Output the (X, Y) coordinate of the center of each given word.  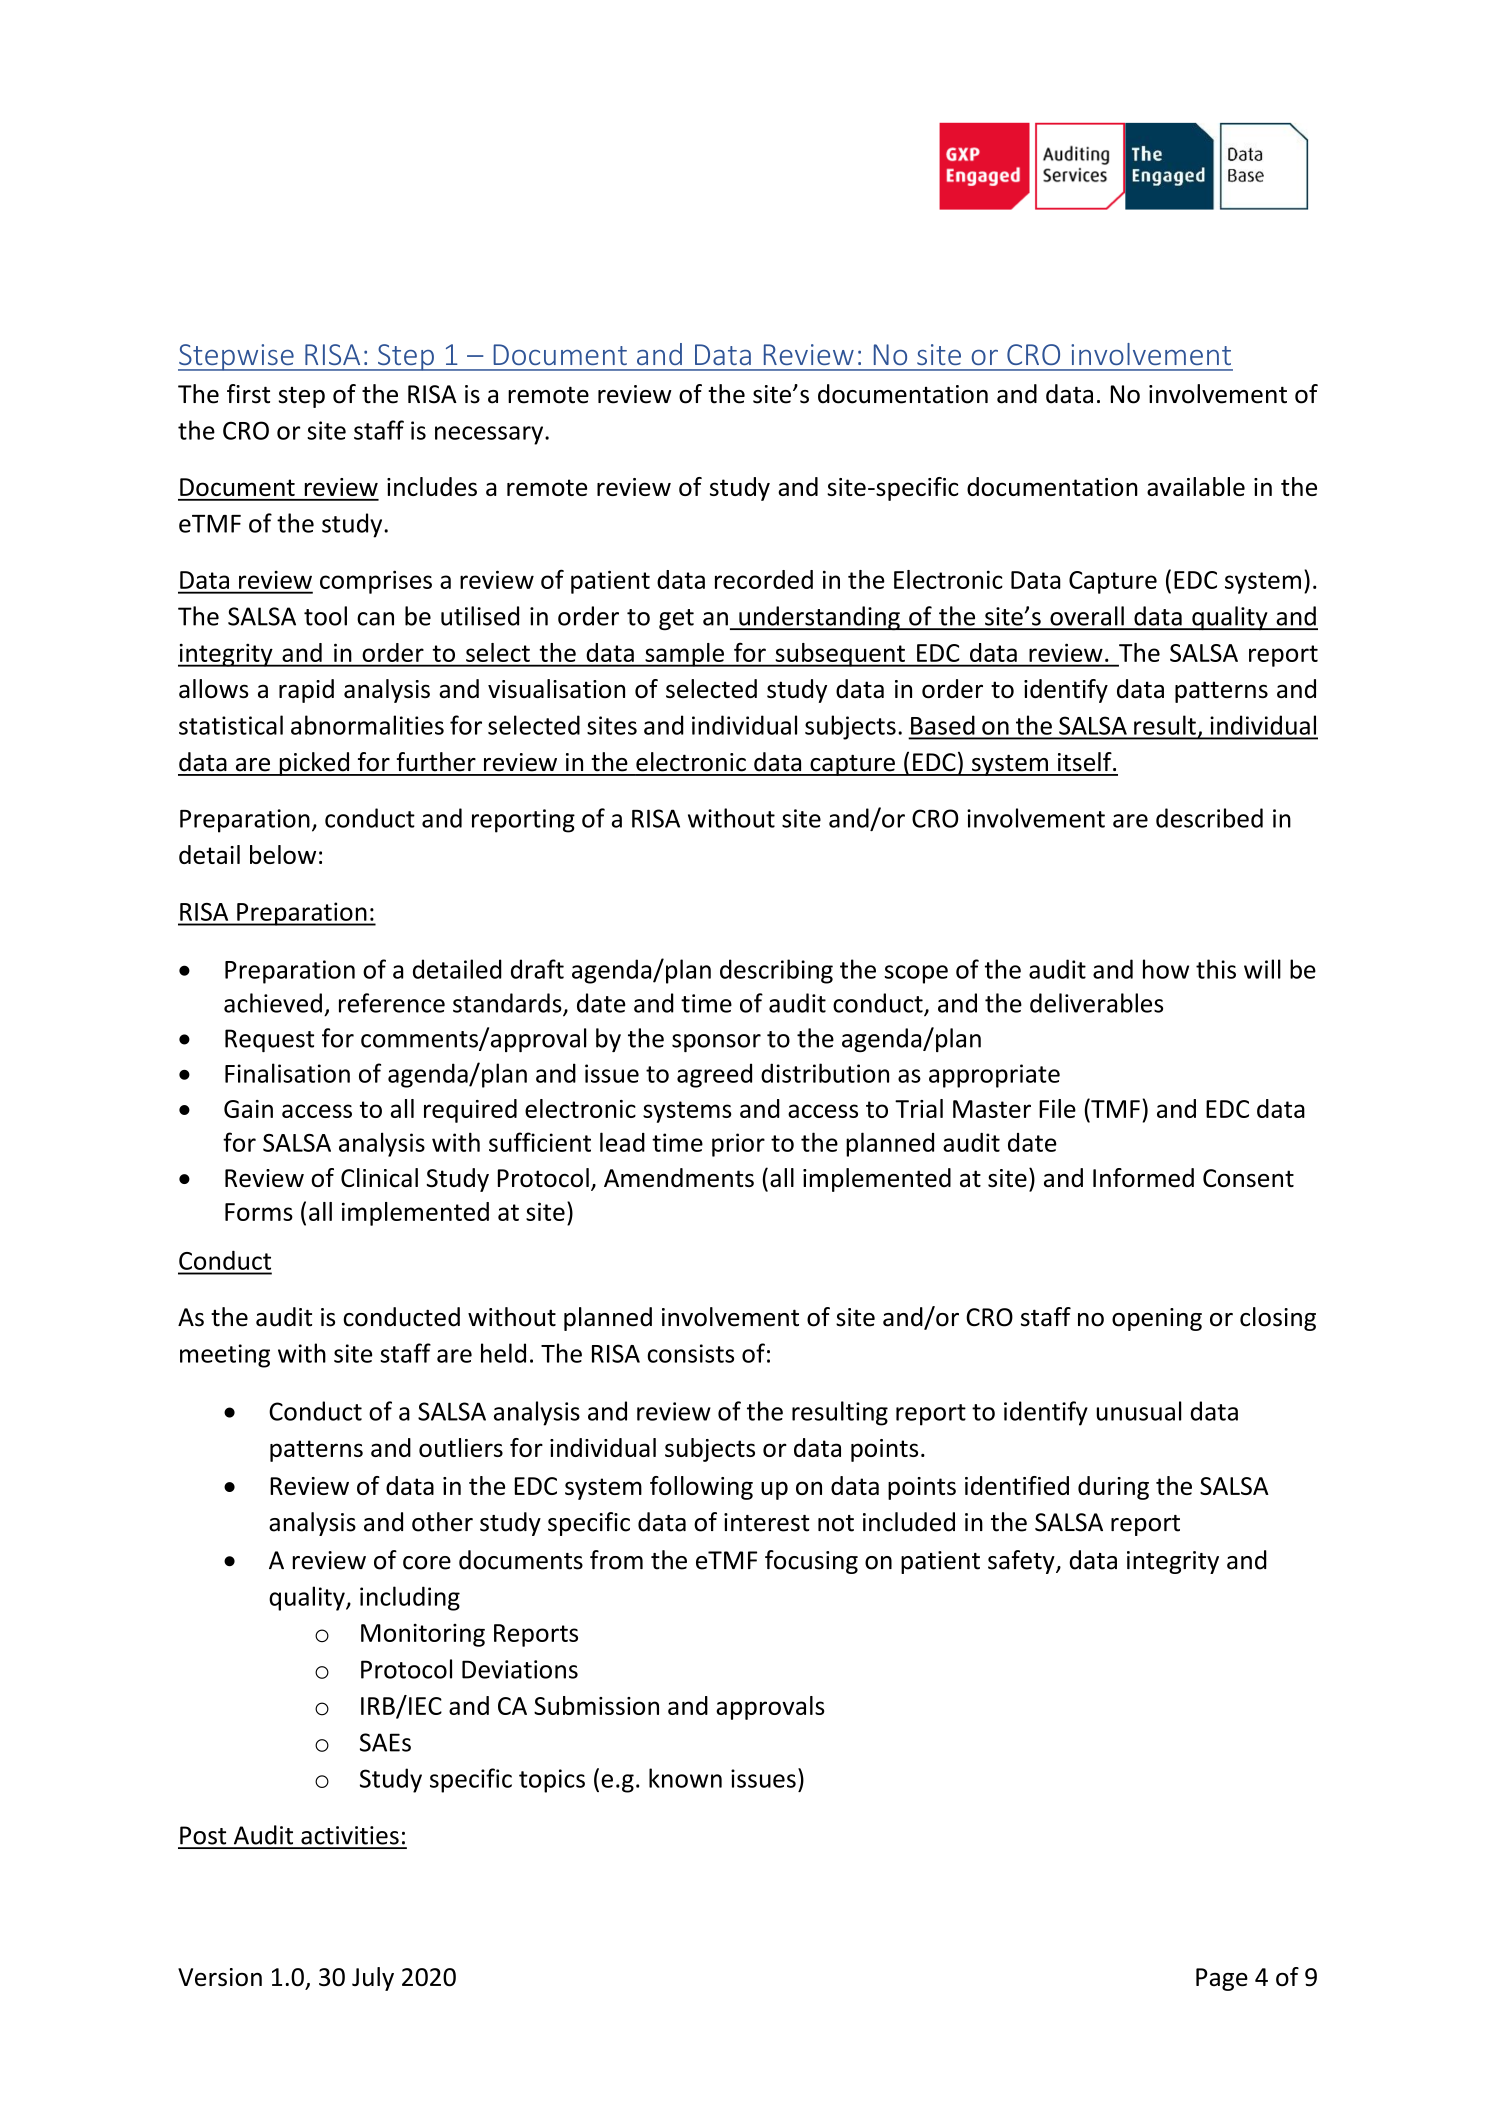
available (1196, 486)
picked (314, 764)
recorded (764, 579)
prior (738, 1145)
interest (766, 1522)
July (373, 1979)
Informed (1143, 1177)
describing (776, 971)
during (1113, 1488)
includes (432, 486)
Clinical (379, 1177)
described (1209, 818)
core (427, 1563)
